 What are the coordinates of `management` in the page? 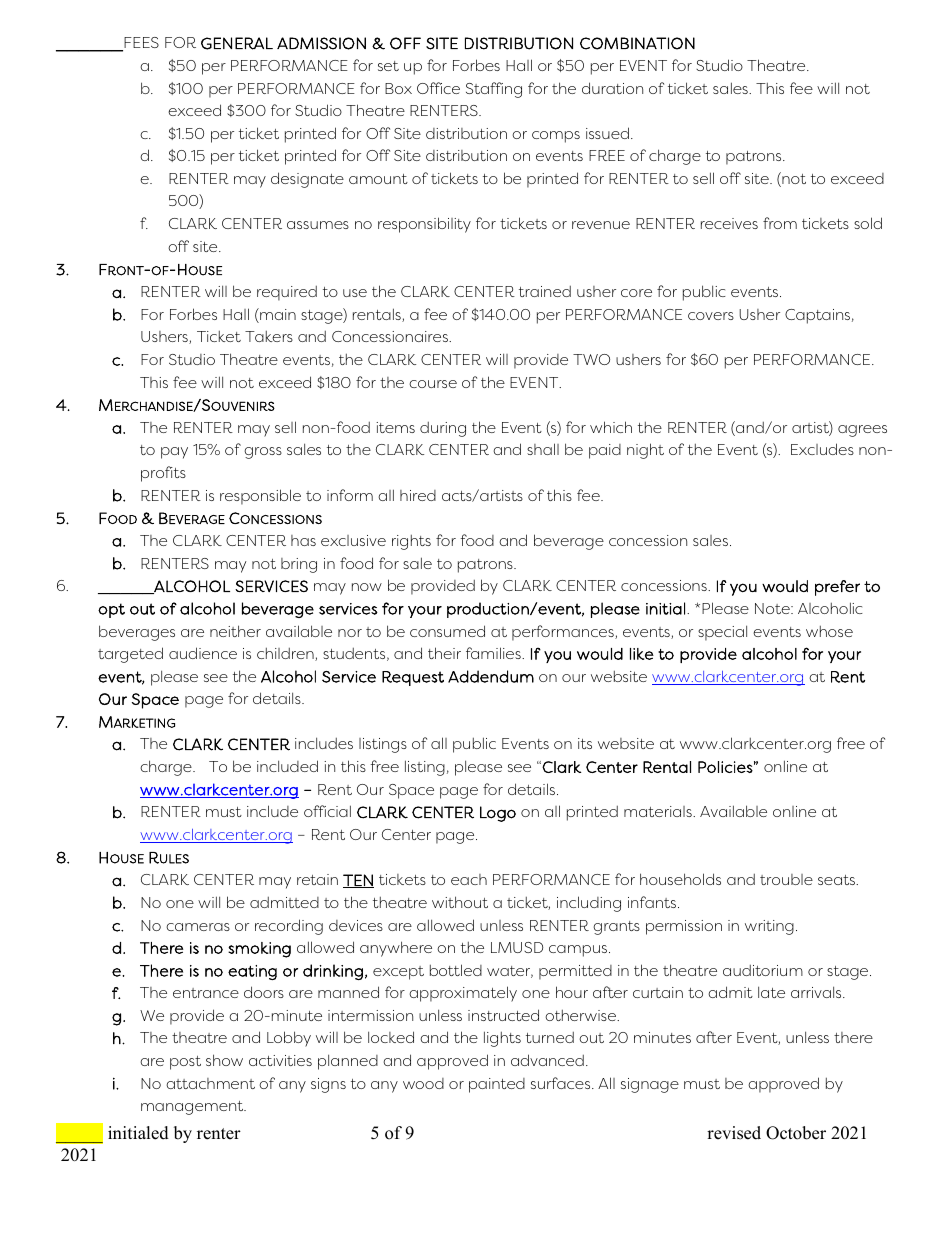 It's located at (193, 1108).
